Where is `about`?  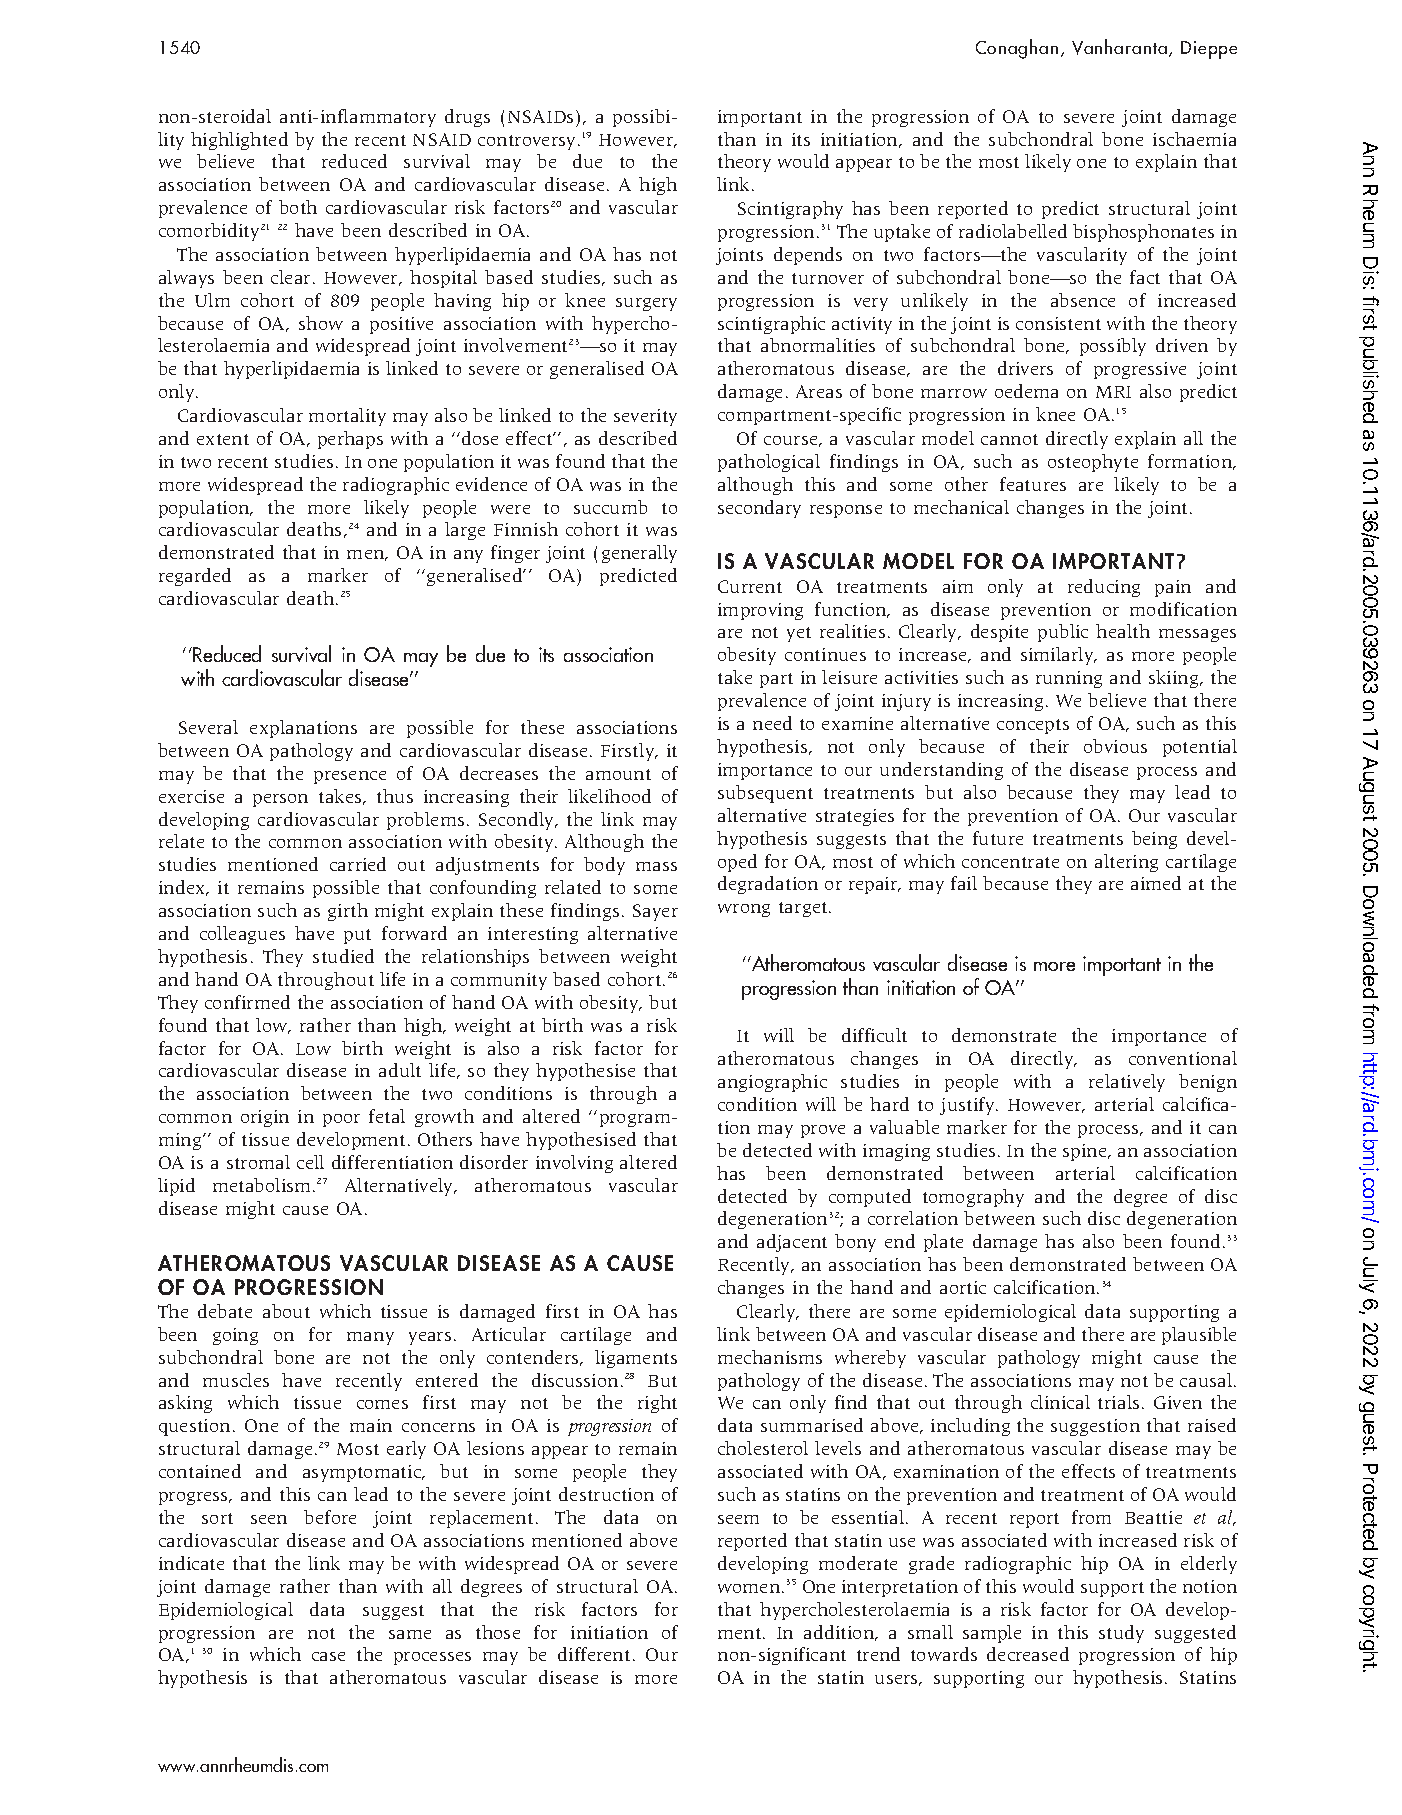 about is located at coordinates (286, 1311).
